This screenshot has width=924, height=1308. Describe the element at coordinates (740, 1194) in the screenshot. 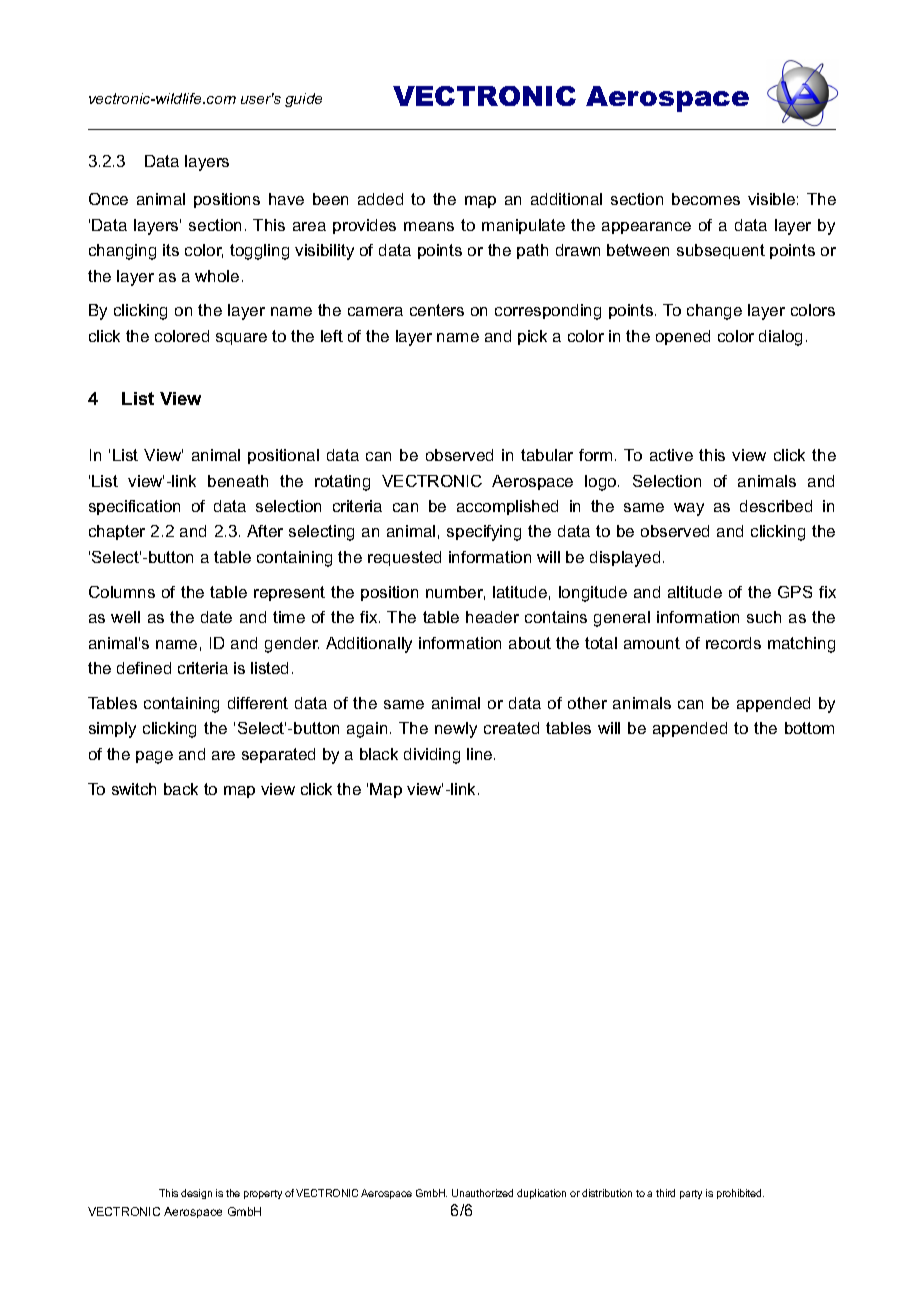

I see `prohibited` at that location.
